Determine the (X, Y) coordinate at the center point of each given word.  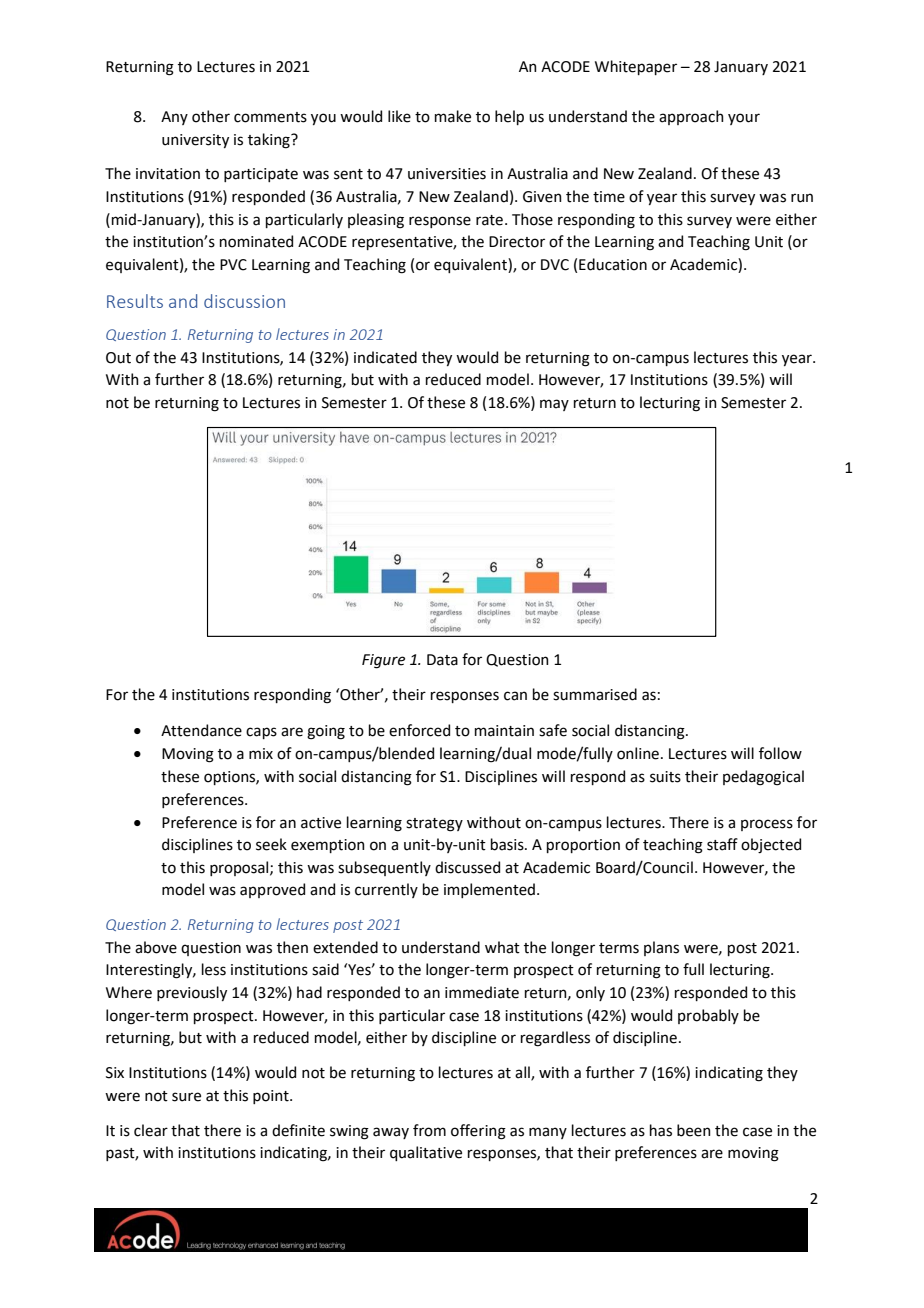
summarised (595, 694)
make (453, 116)
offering (478, 1132)
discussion (244, 301)
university (195, 141)
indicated (385, 357)
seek (271, 844)
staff (722, 844)
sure (186, 1097)
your (744, 119)
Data (442, 660)
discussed (467, 867)
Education (613, 264)
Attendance (201, 730)
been (694, 1130)
